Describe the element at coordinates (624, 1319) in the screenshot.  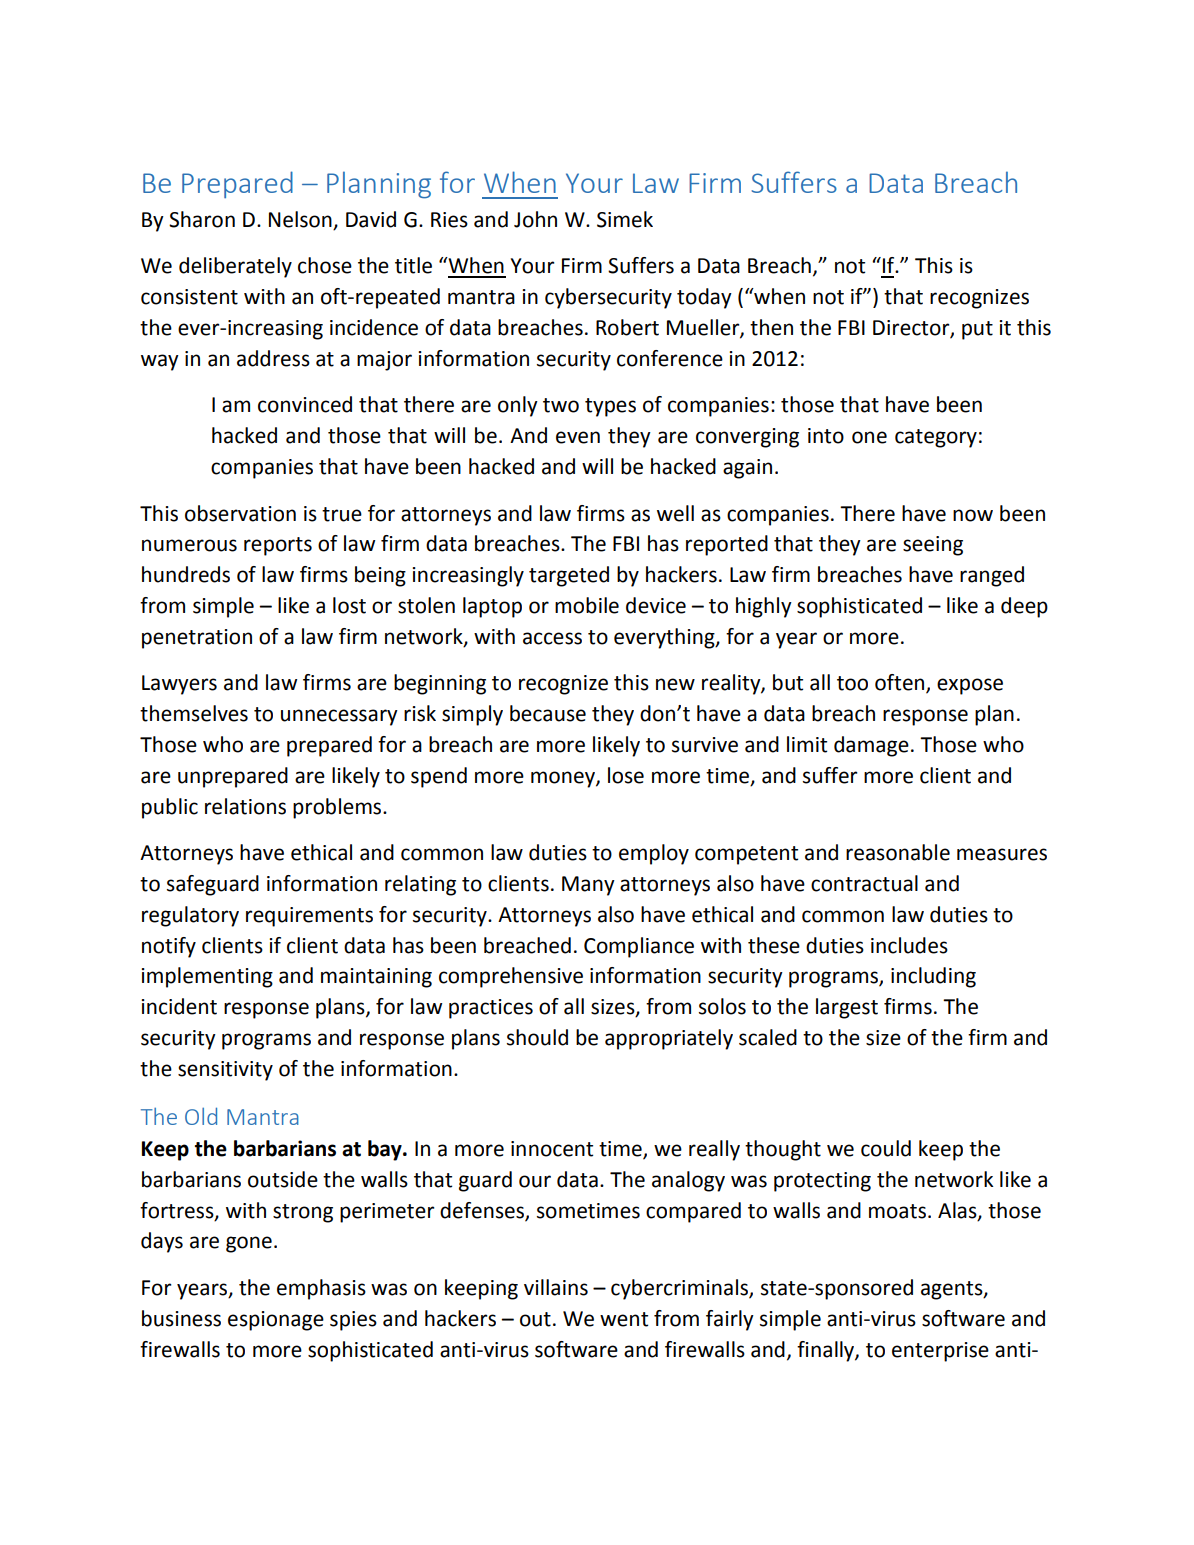
I see `went` at that location.
